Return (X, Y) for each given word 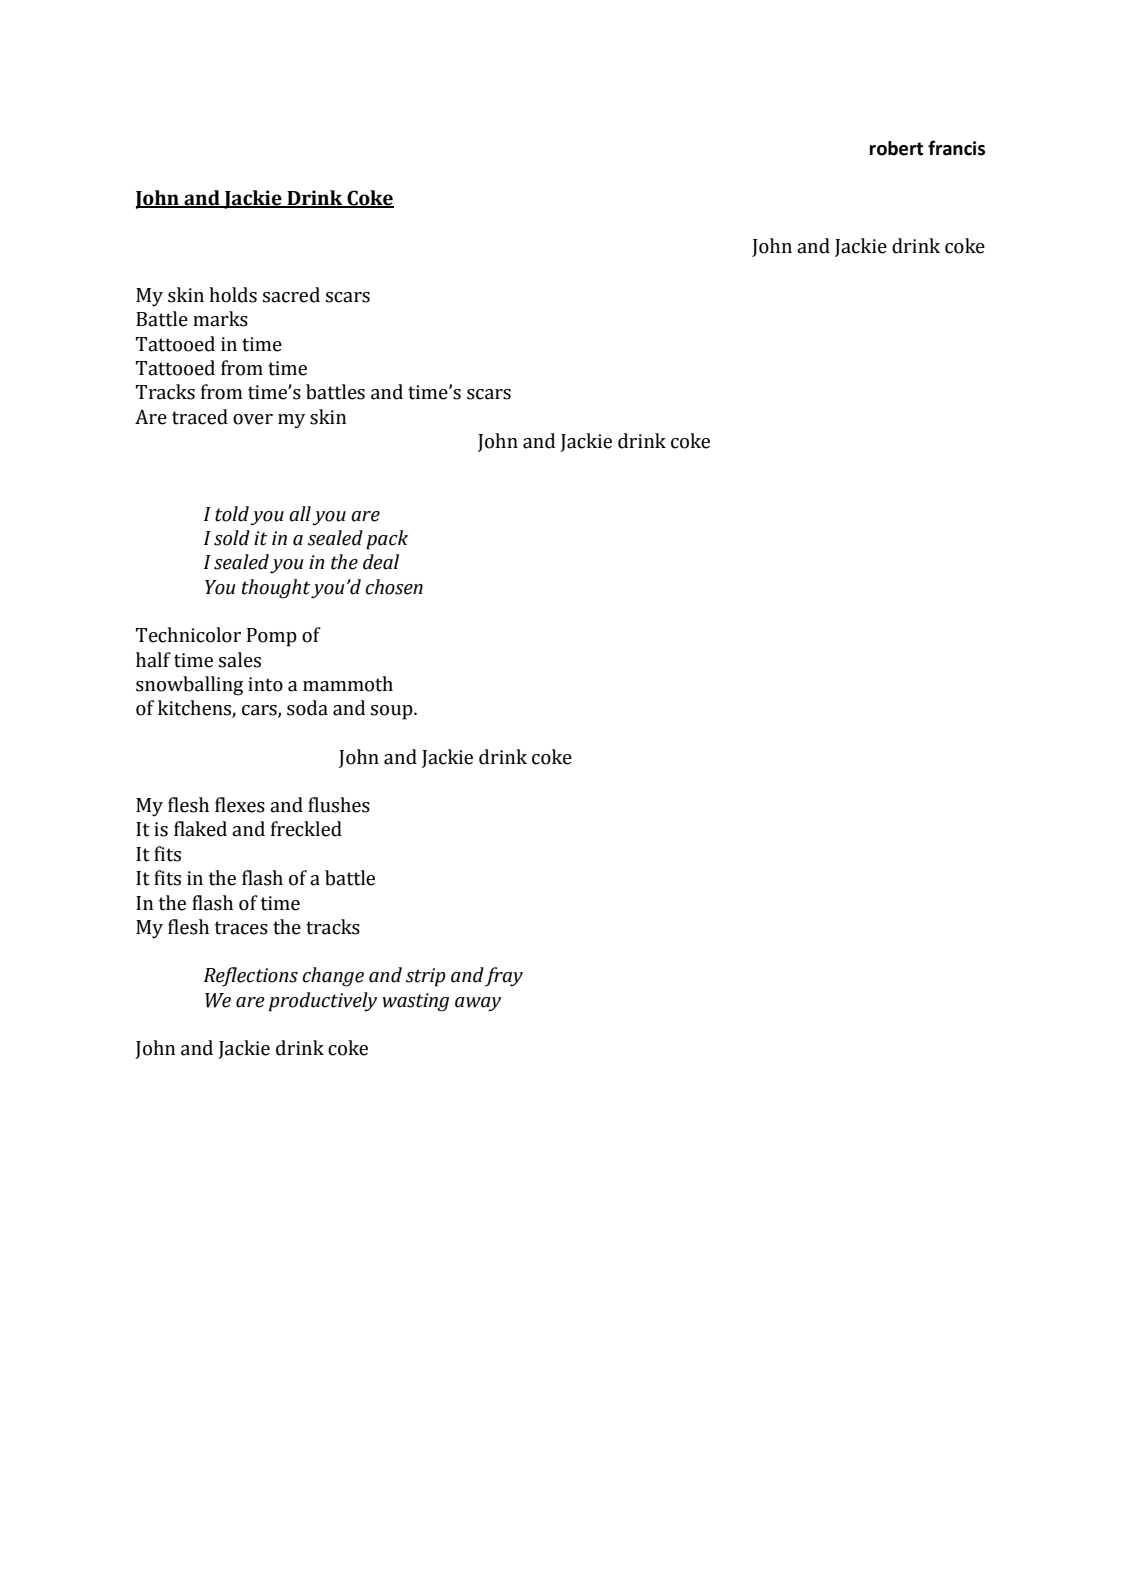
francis (956, 148)
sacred (291, 295)
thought (277, 589)
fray (504, 977)
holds (233, 295)
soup (393, 712)
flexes (240, 805)
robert (896, 148)
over (253, 419)
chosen (394, 587)
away (478, 1004)
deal (381, 562)
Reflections (251, 977)
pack (387, 540)
